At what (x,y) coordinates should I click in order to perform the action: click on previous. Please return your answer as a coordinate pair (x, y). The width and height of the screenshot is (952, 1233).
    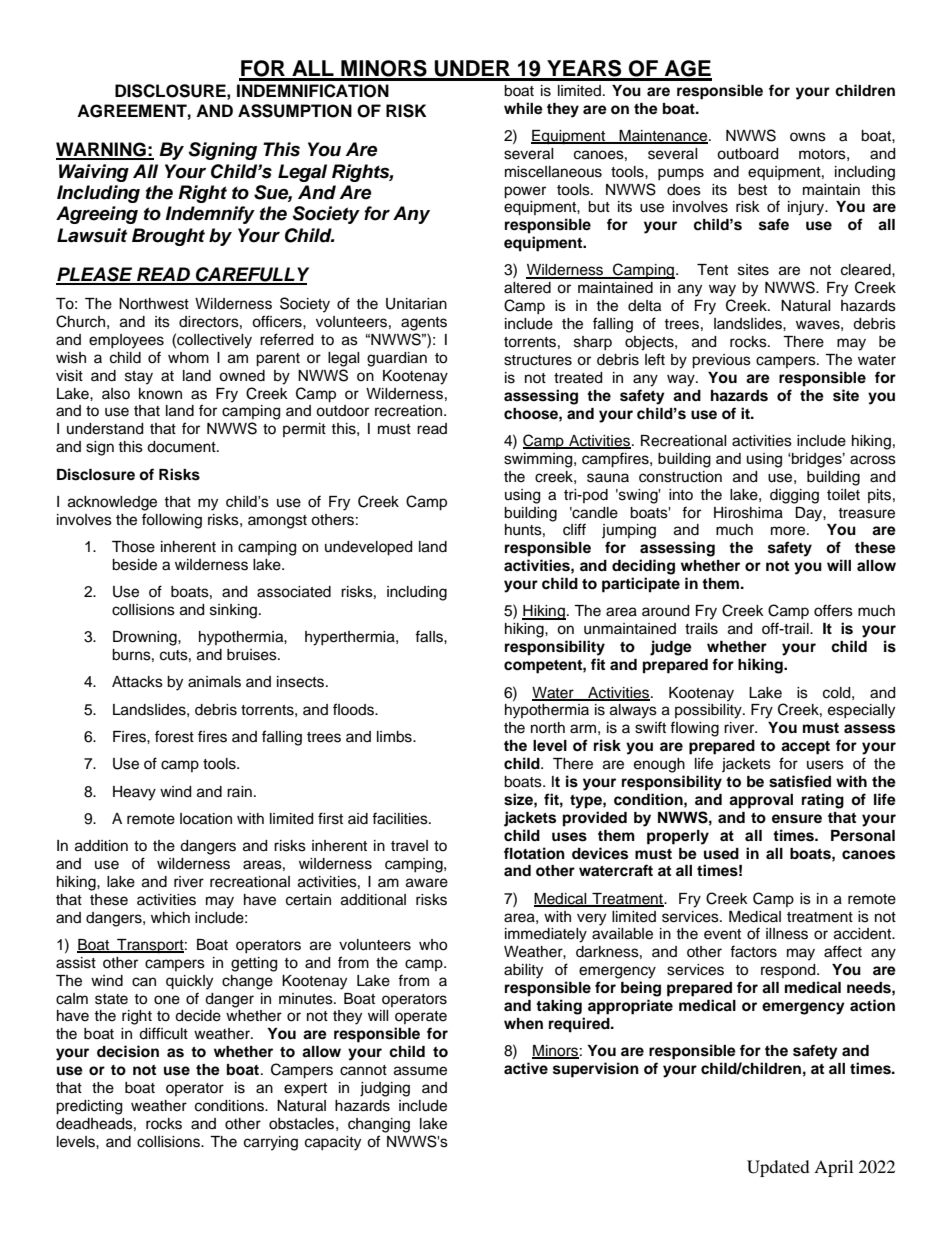
    Looking at the image, I should click on (721, 361).
